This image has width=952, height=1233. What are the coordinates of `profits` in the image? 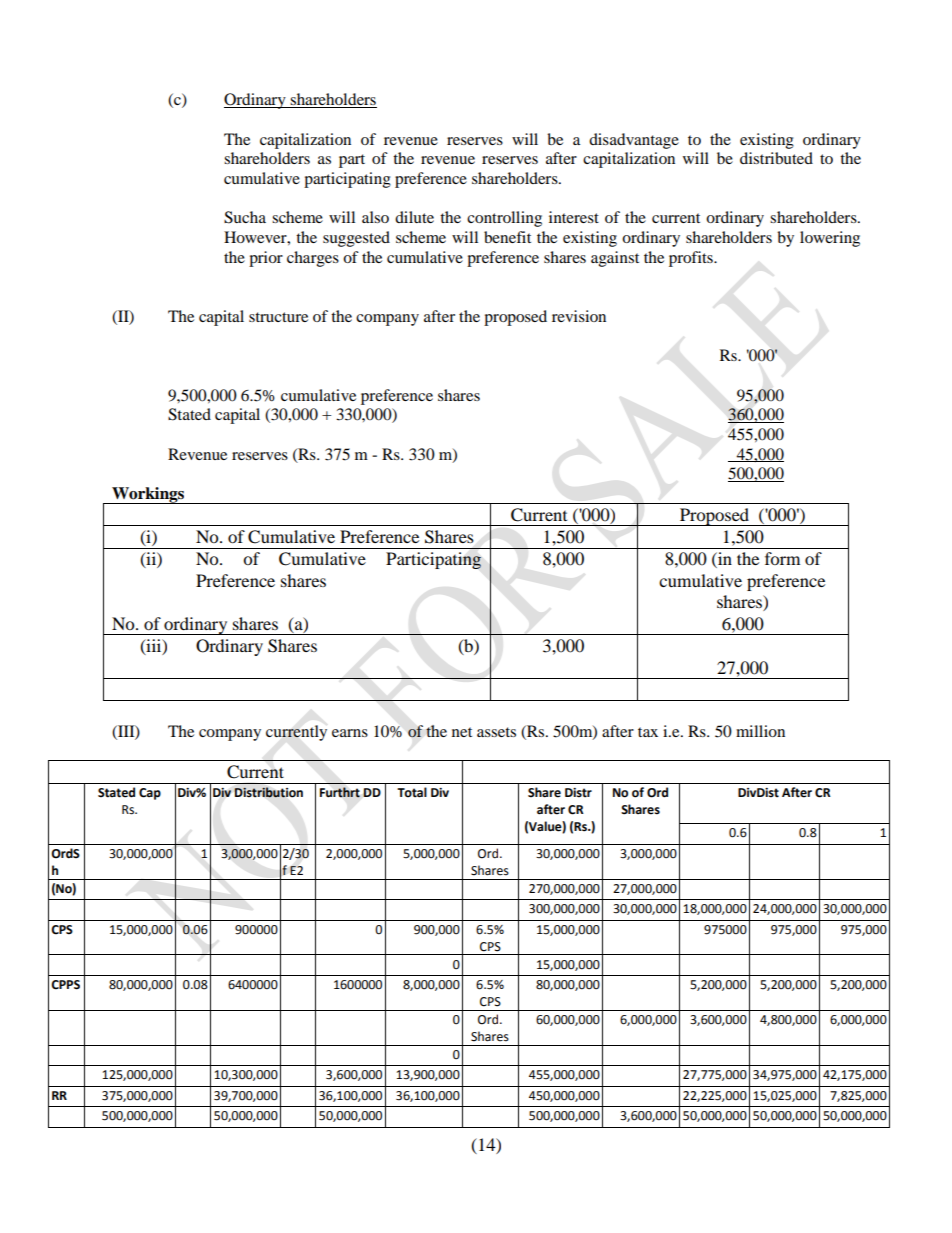 It's located at (692, 259).
